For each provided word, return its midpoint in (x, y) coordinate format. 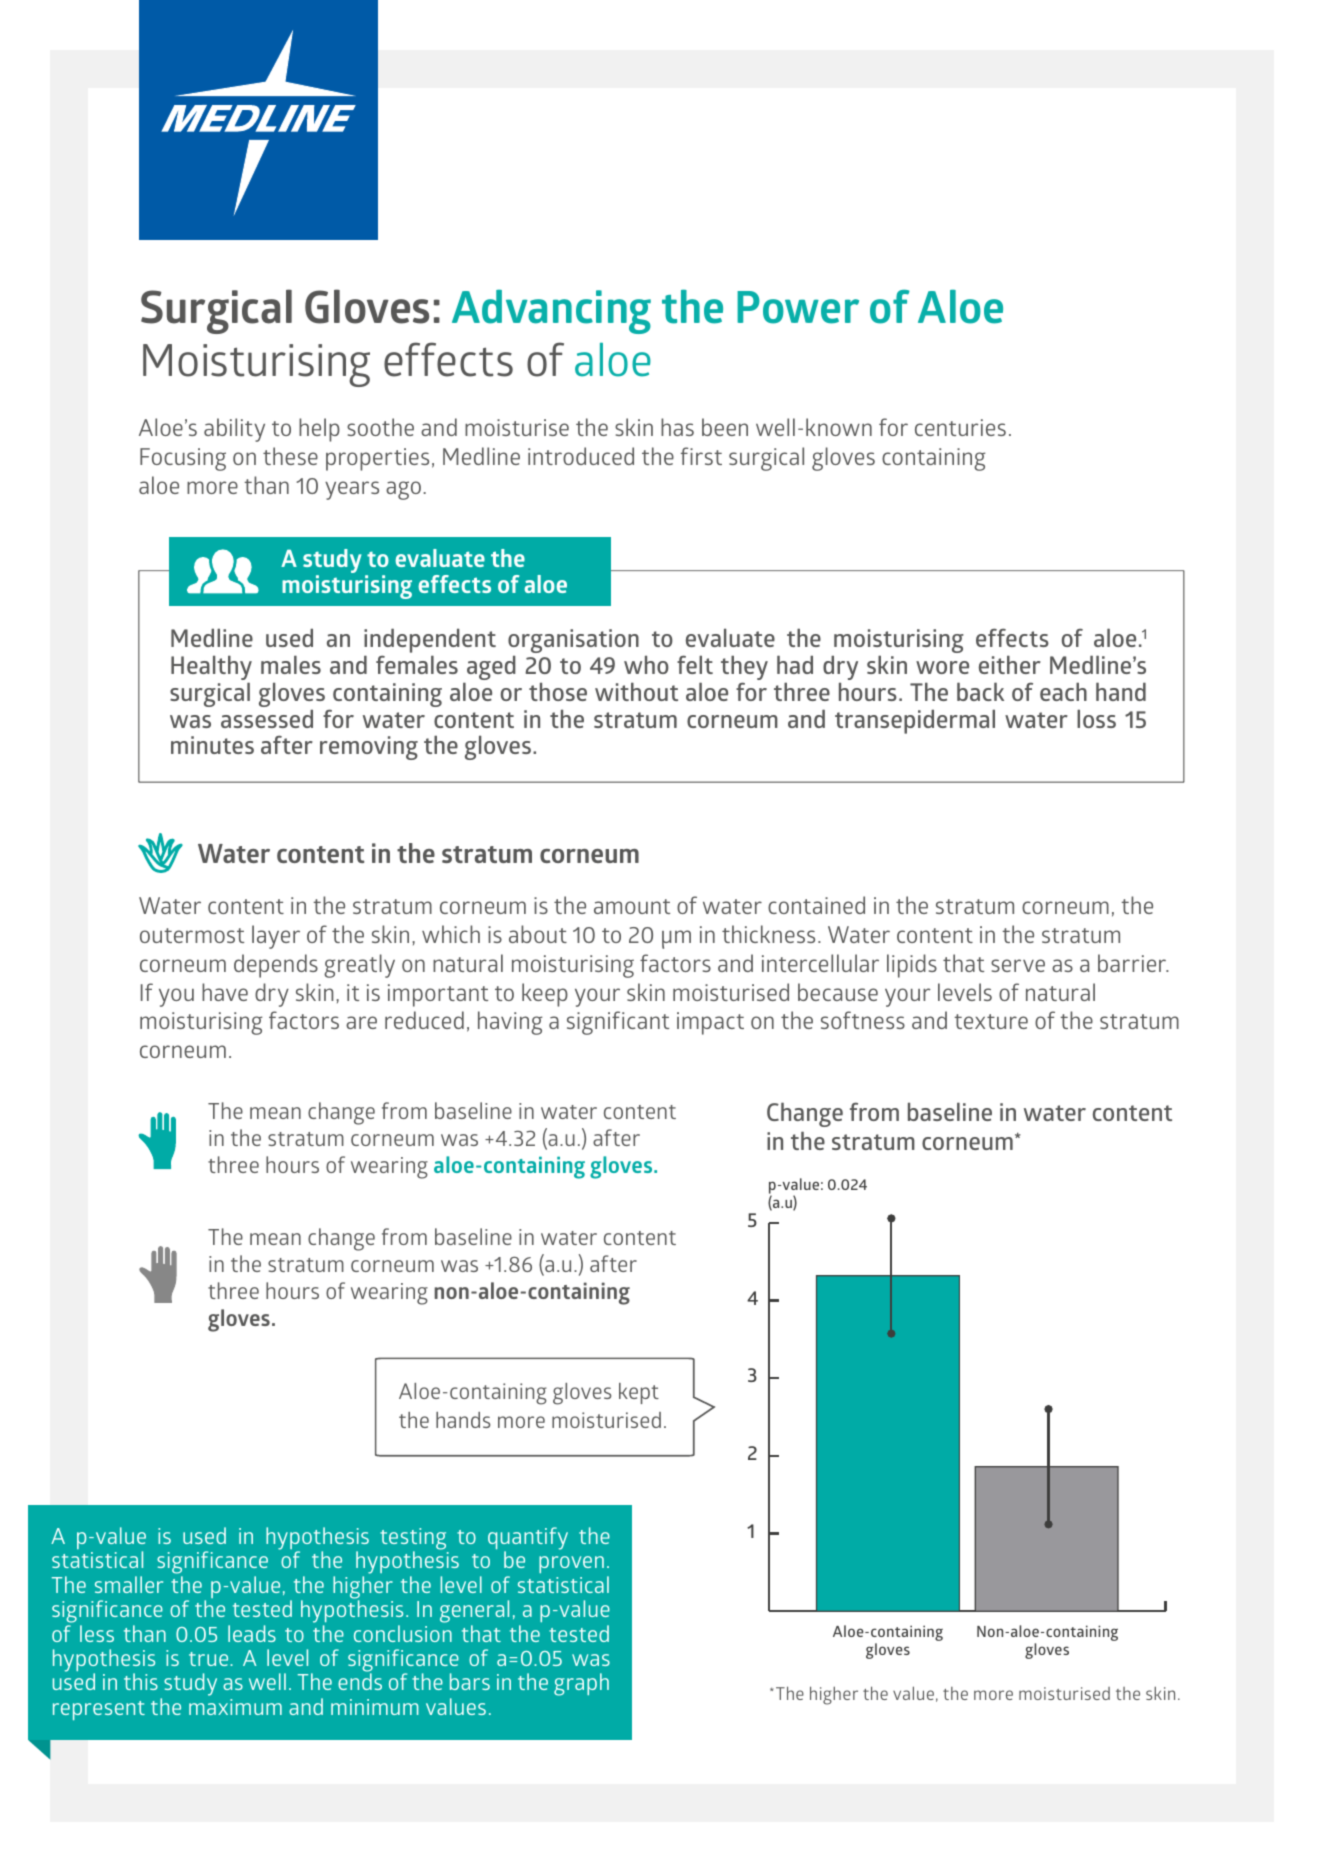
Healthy (211, 669)
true (210, 1659)
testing (413, 1540)
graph (581, 1684)
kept (639, 1393)
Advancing (551, 312)
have (225, 992)
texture (991, 1021)
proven (571, 1564)
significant (618, 1023)
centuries (960, 427)
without (636, 691)
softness (863, 1020)
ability (234, 430)
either (1010, 664)
